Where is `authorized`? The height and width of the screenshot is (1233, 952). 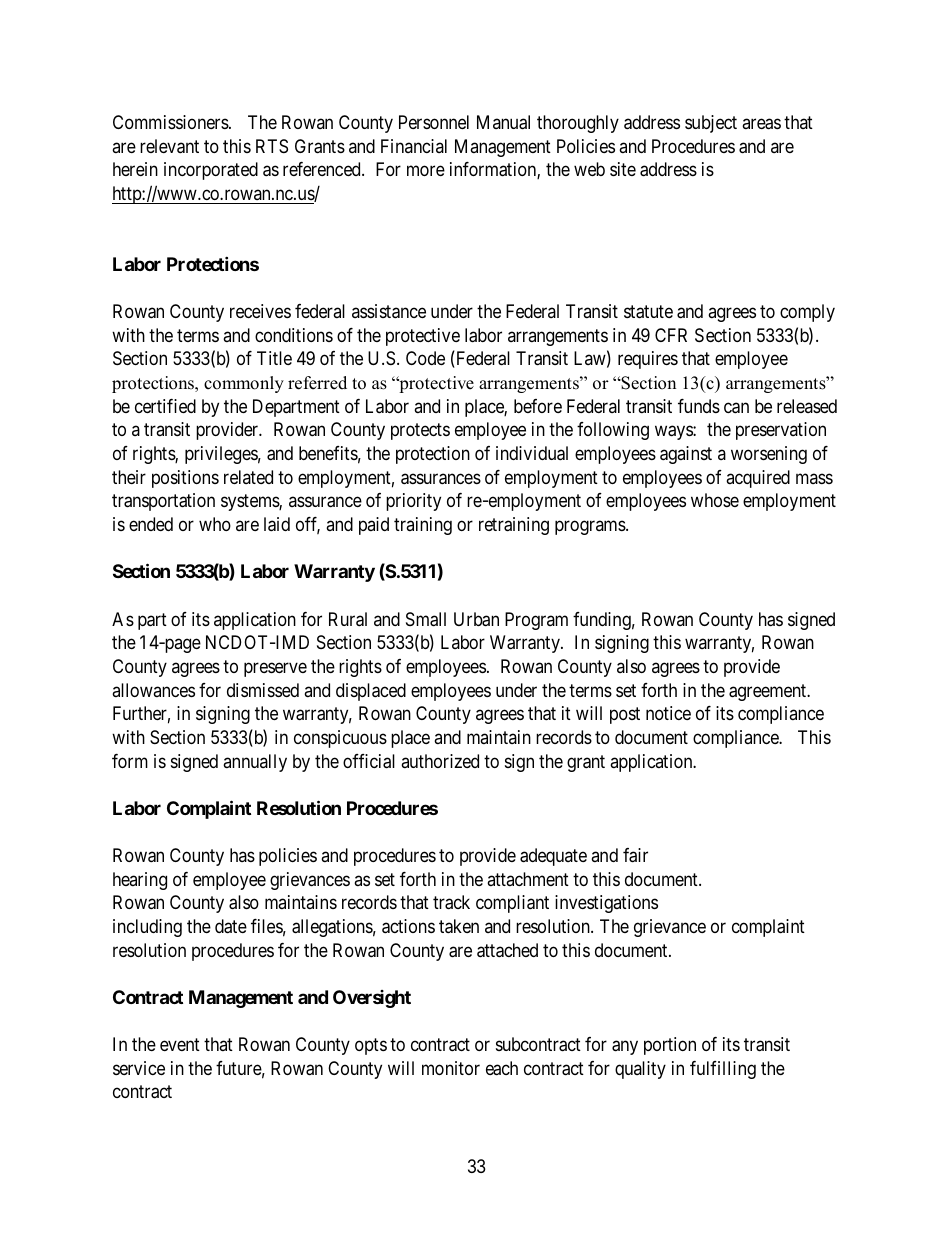 authorized is located at coordinates (440, 761).
